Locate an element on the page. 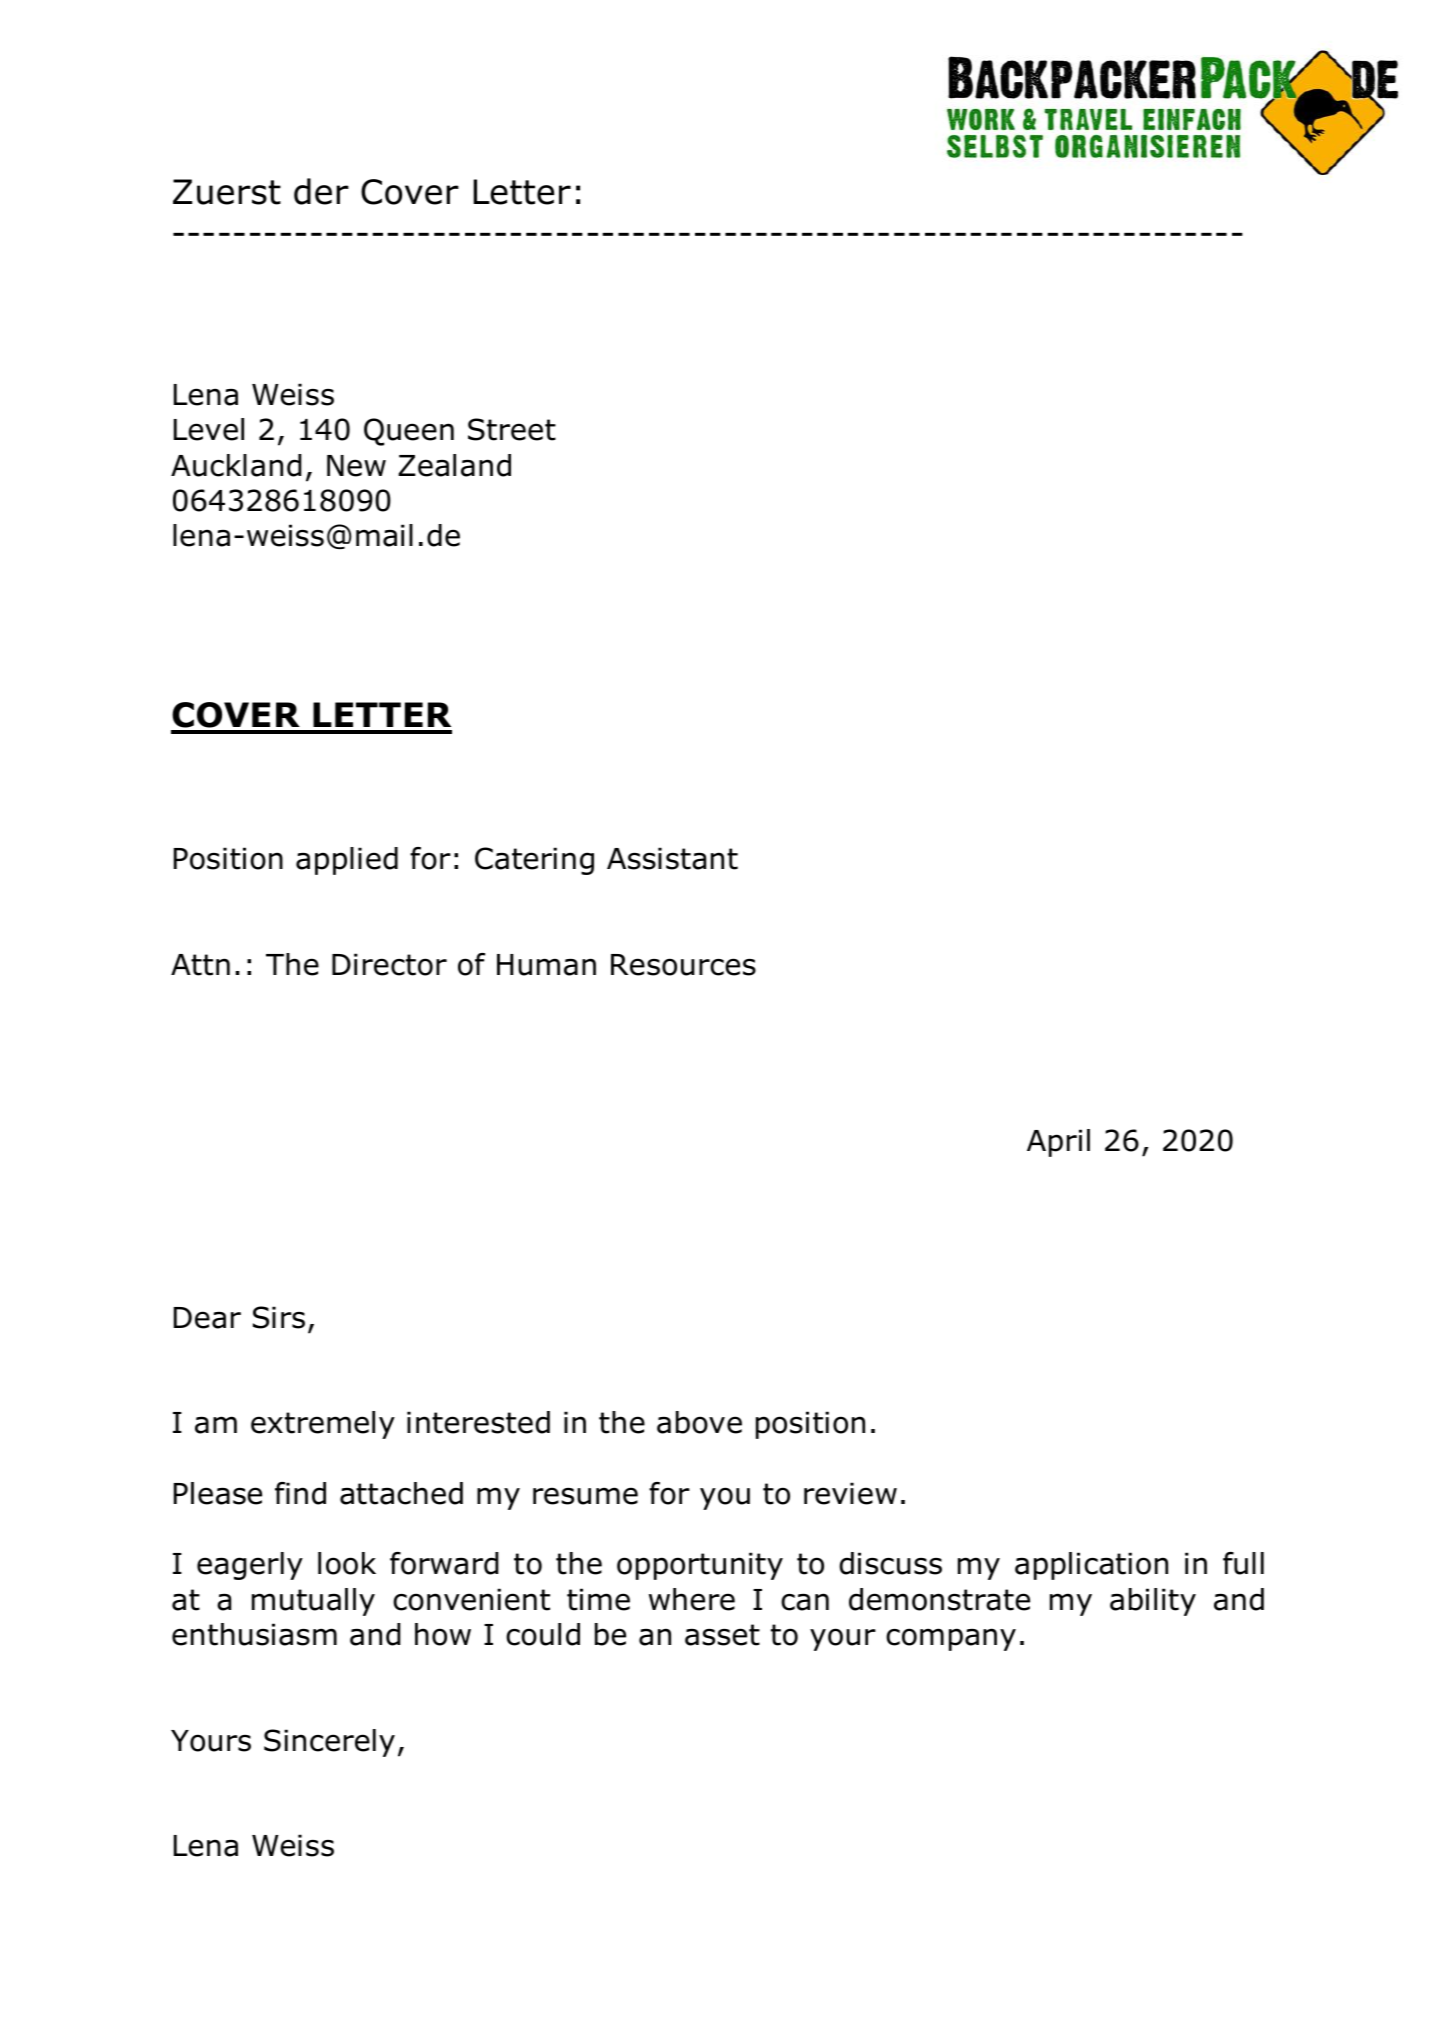 This image has width=1438, height=2034. above is located at coordinates (699, 1422).
